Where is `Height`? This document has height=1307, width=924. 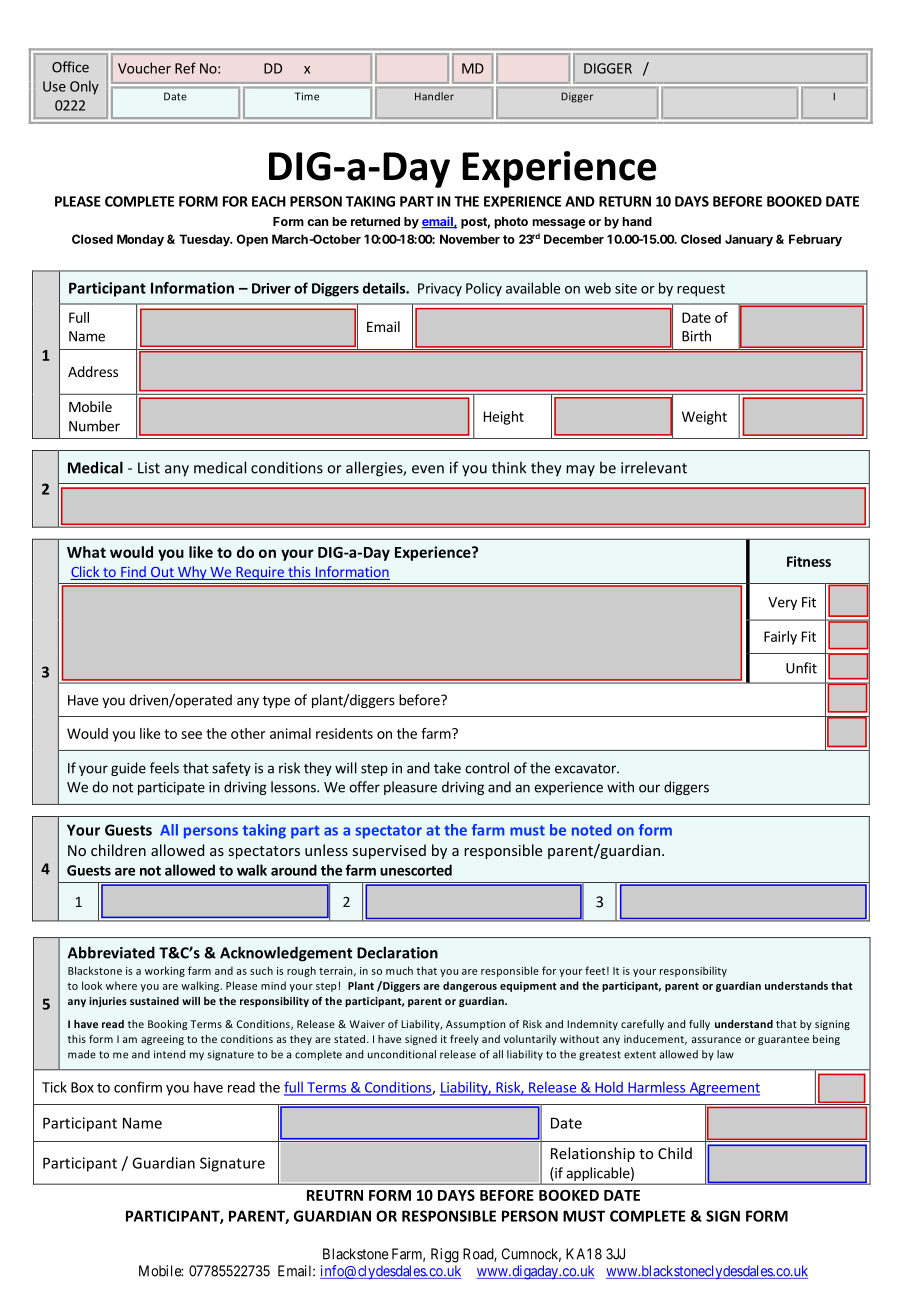 Height is located at coordinates (504, 418).
